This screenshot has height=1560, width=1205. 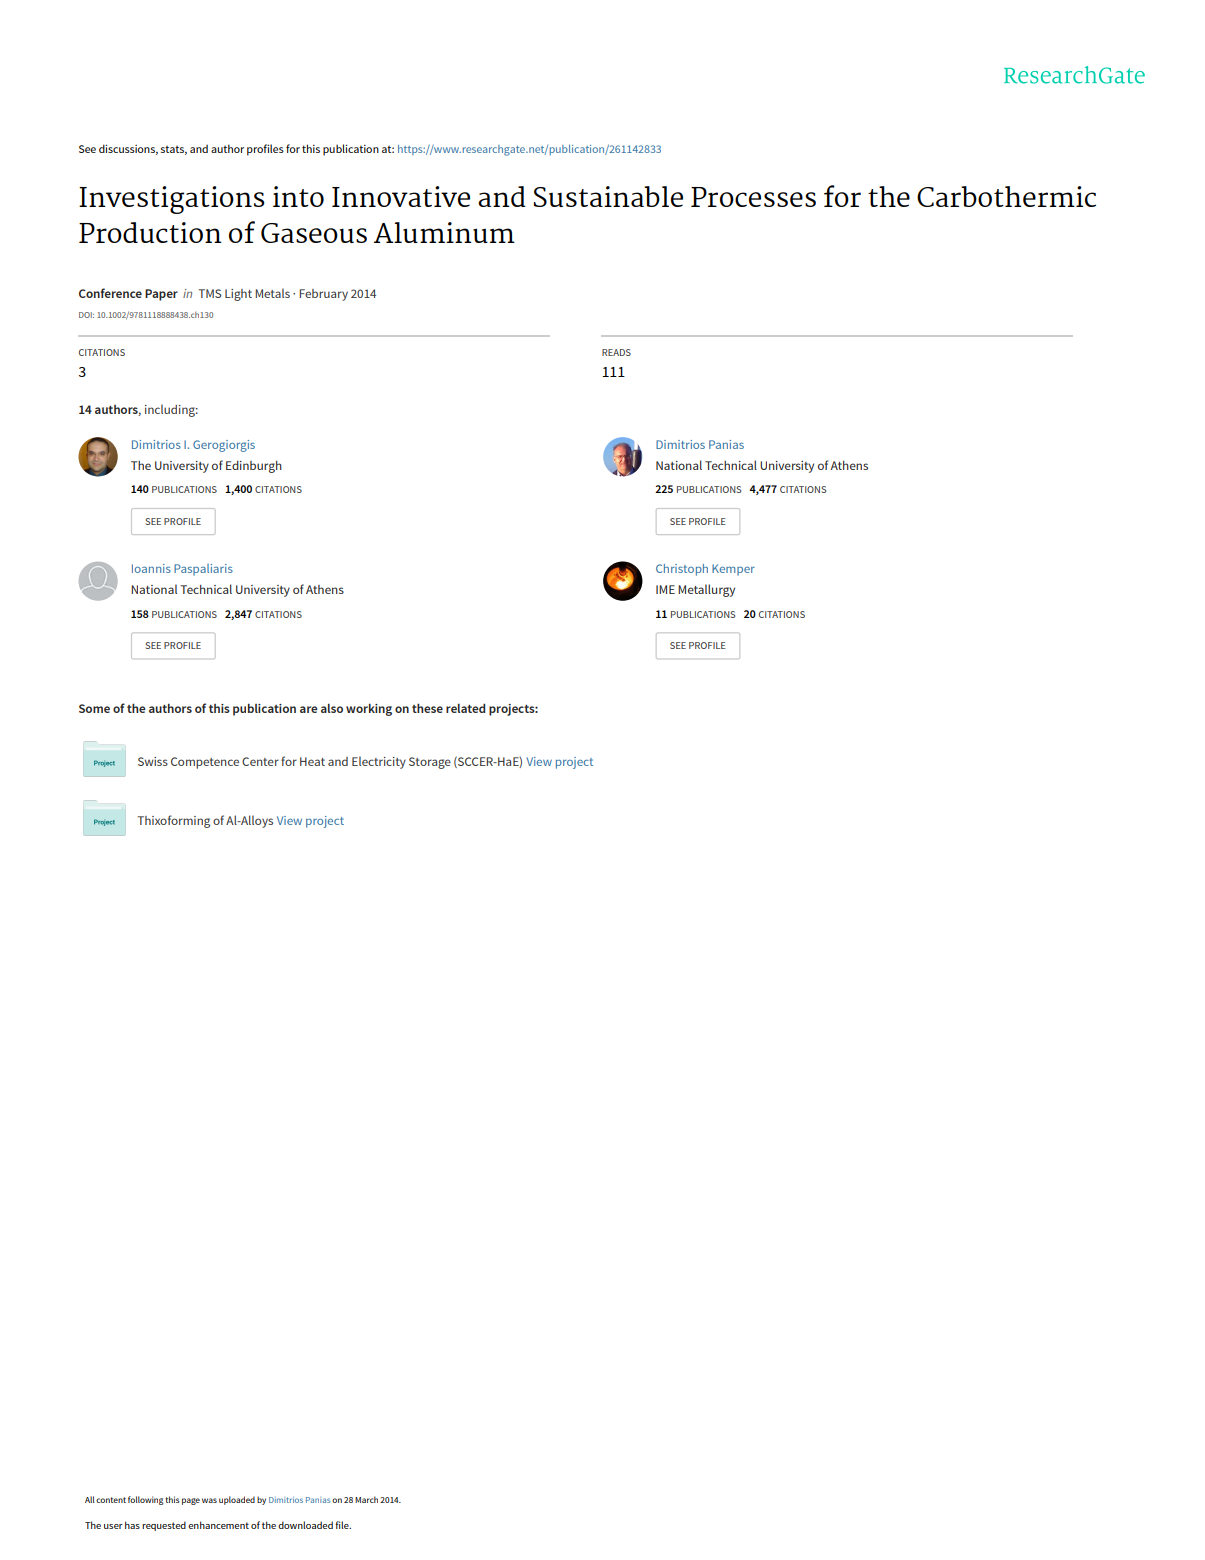 I want to click on page, so click(x=191, y=1501).
